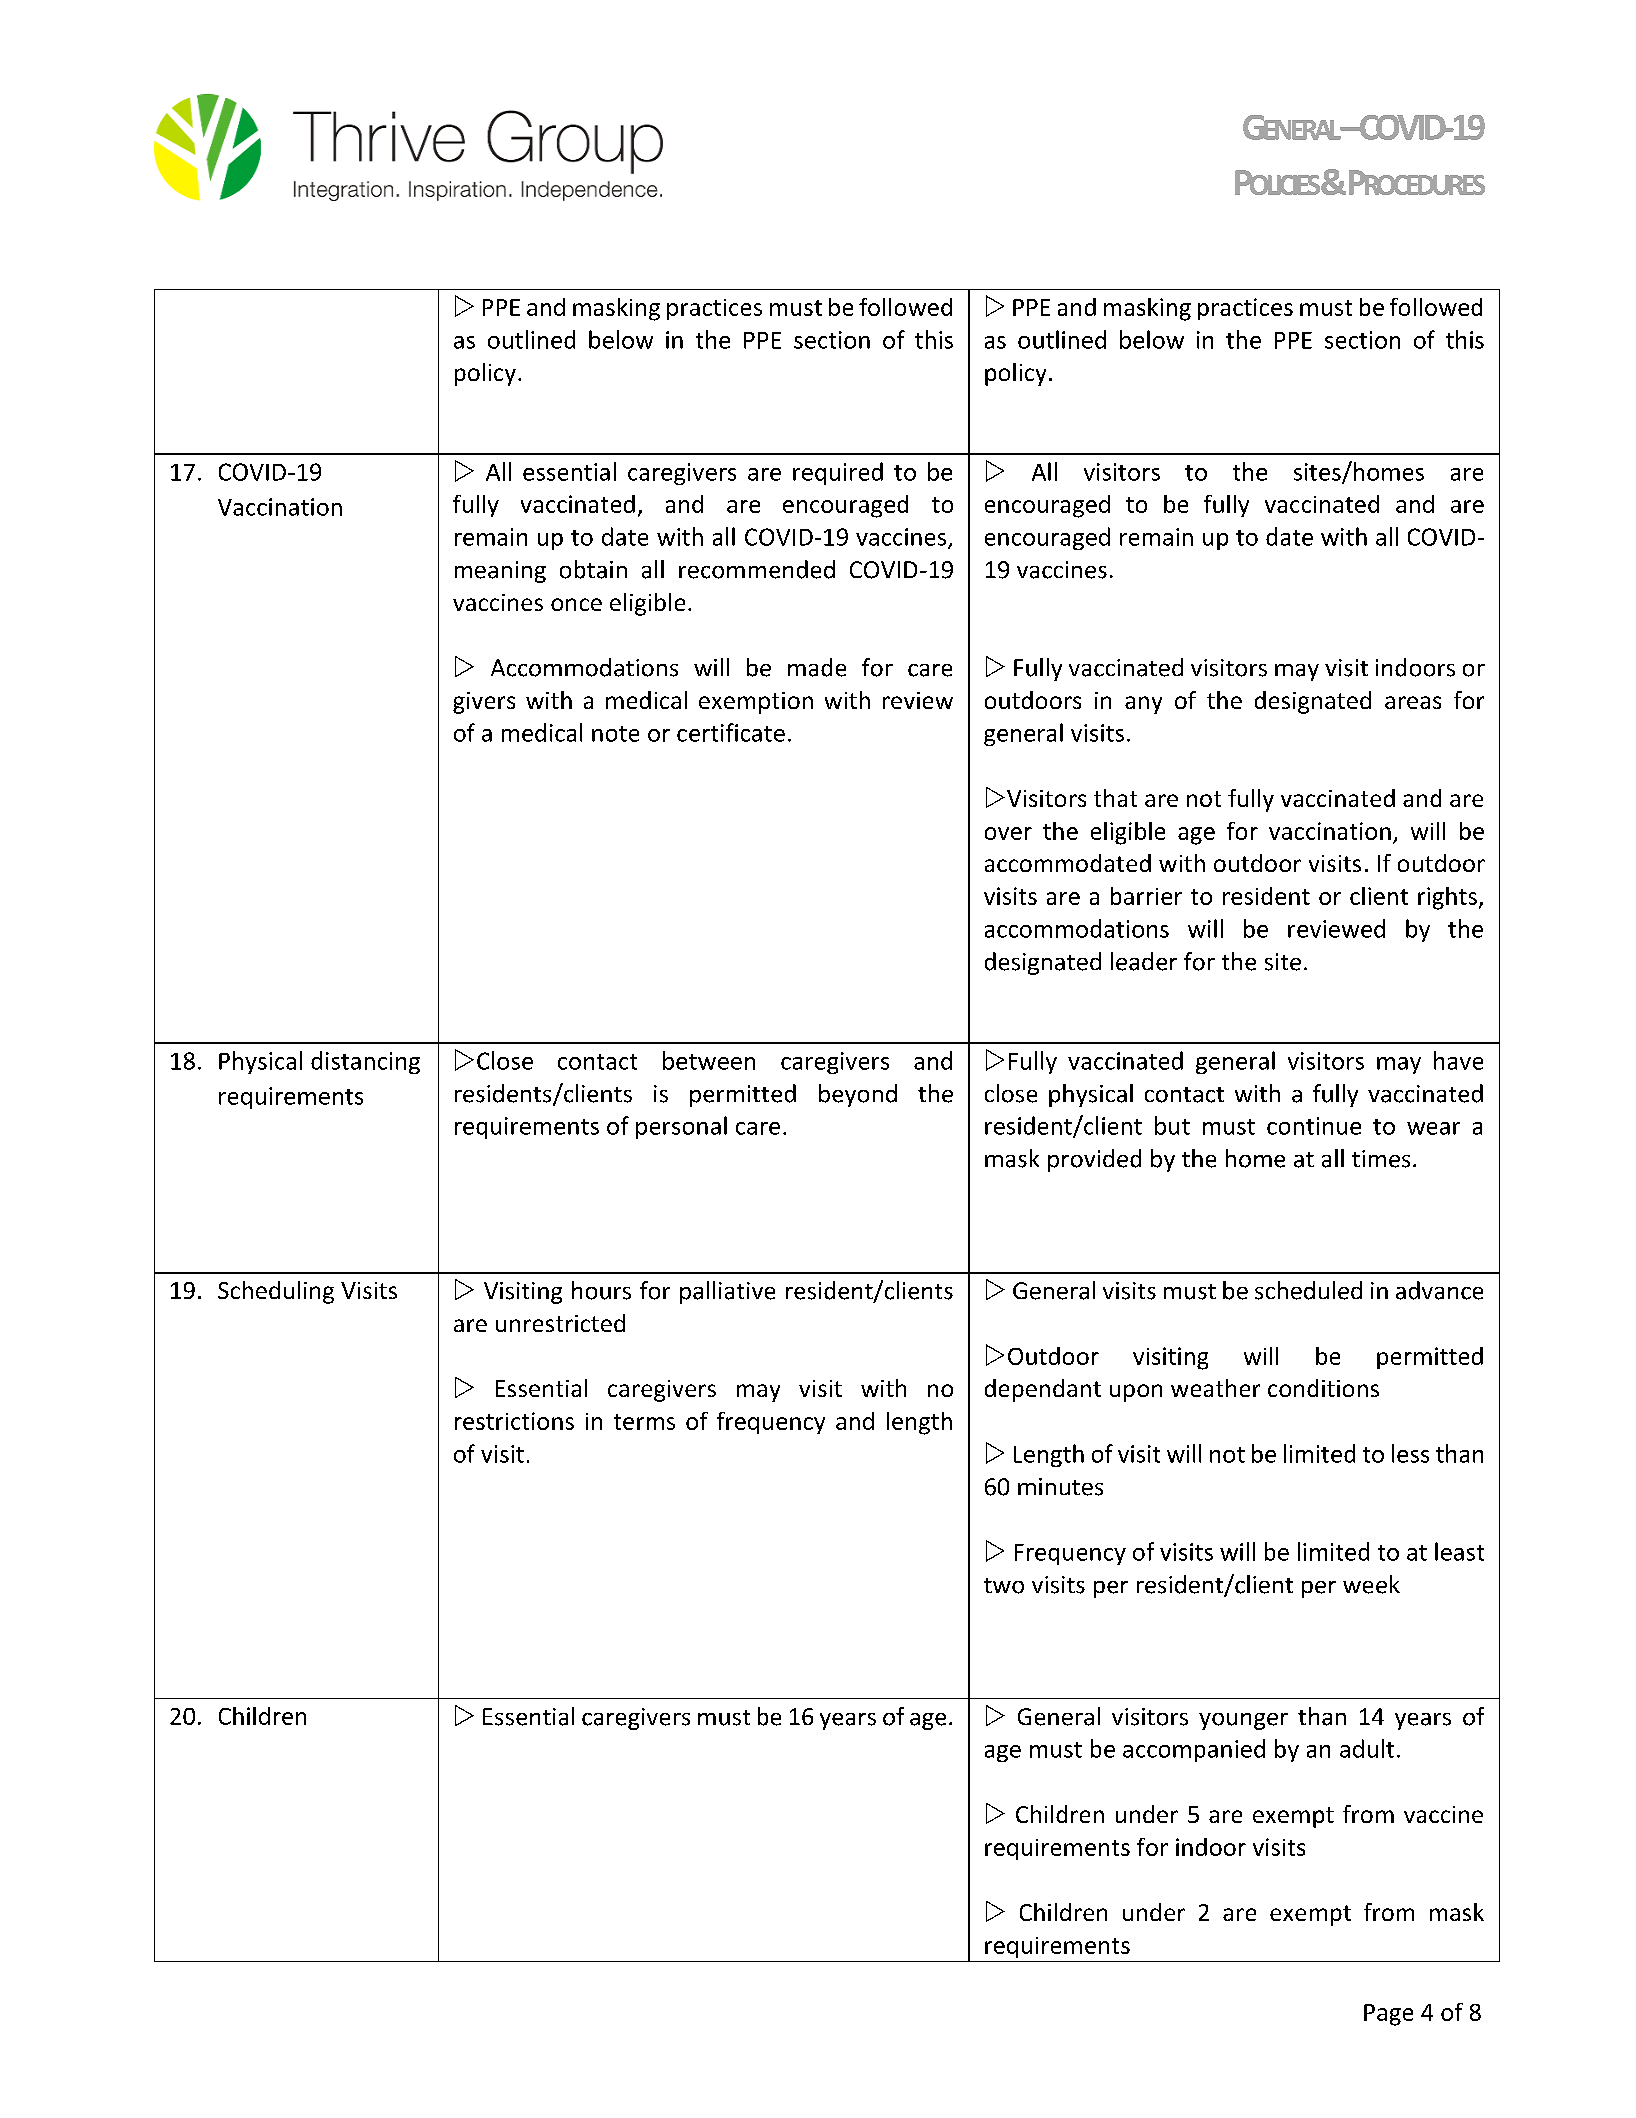  I want to click on Scheduling, so click(276, 1292).
